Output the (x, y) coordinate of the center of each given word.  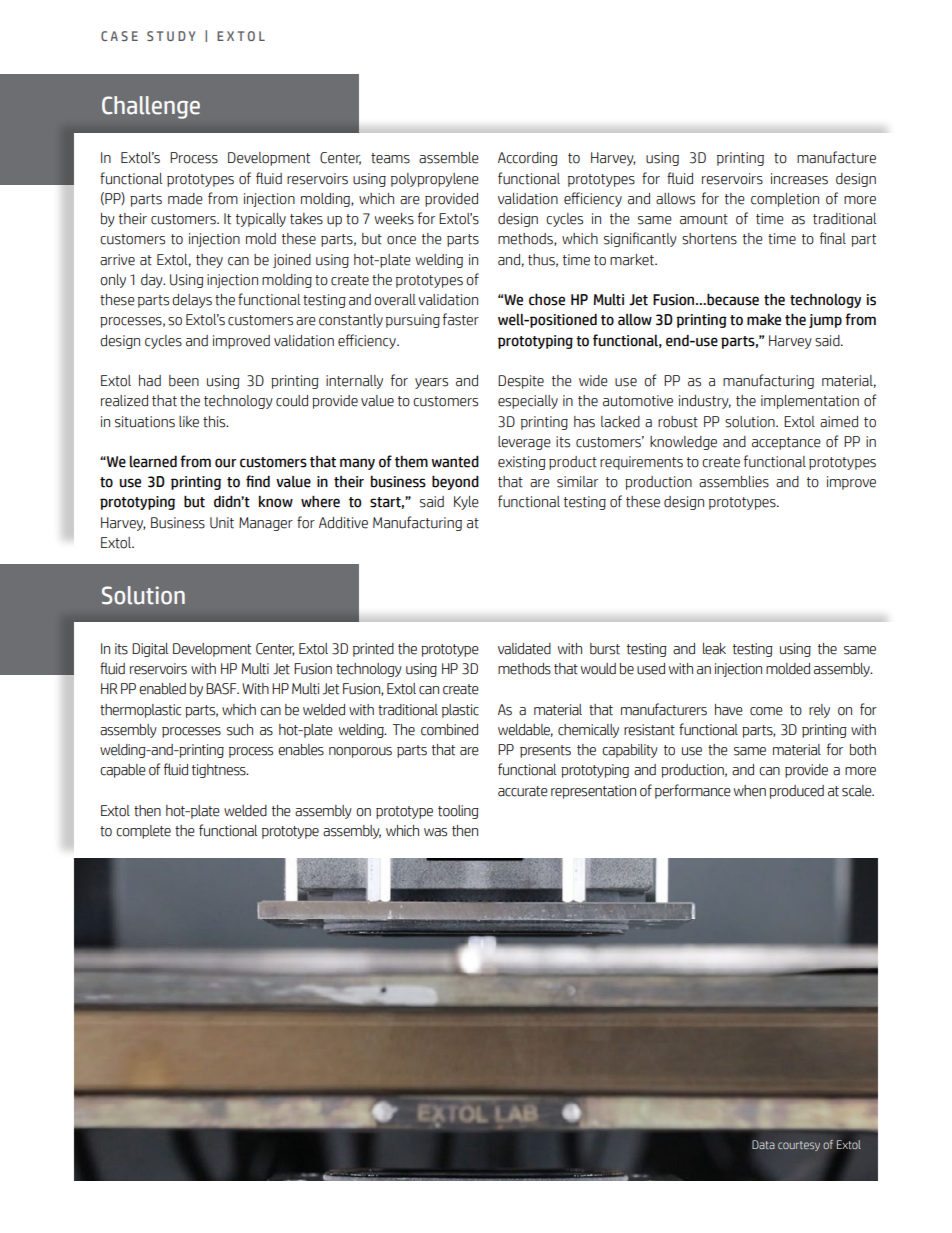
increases (799, 179)
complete (143, 832)
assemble (449, 158)
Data (763, 1144)
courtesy (799, 1146)
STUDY (171, 36)
